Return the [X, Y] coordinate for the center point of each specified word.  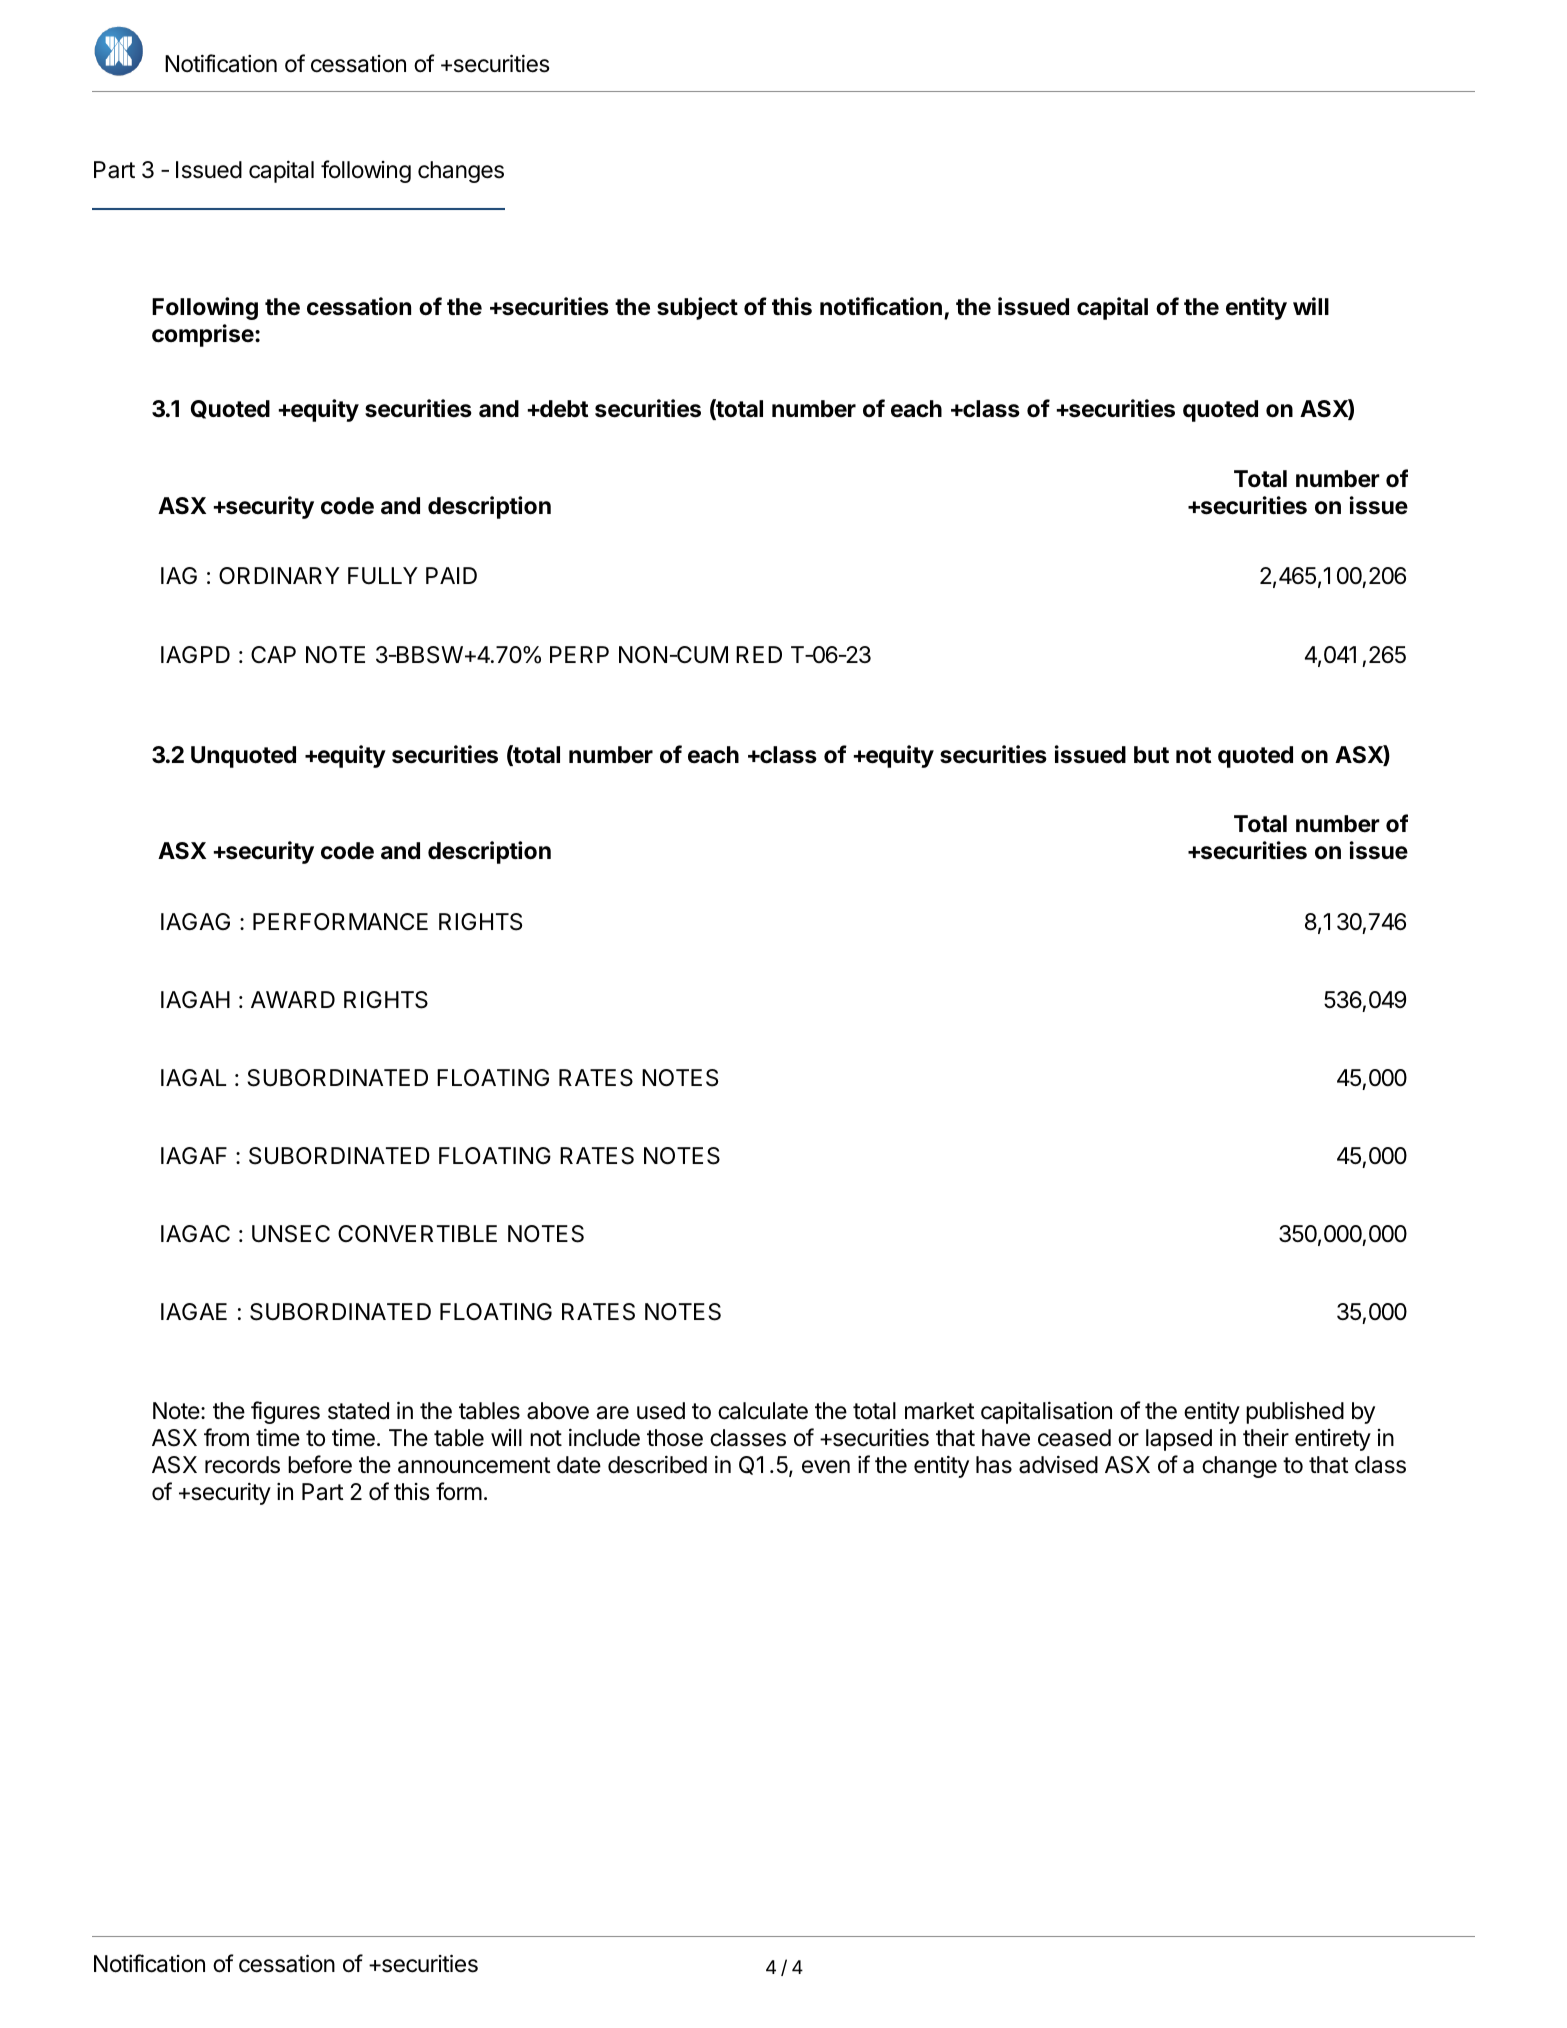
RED [759, 654]
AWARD [293, 999]
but [1151, 754]
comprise [204, 335]
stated [358, 1411]
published [1295, 1412]
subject [697, 308]
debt [563, 409]
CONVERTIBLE [417, 1233]
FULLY [383, 576]
